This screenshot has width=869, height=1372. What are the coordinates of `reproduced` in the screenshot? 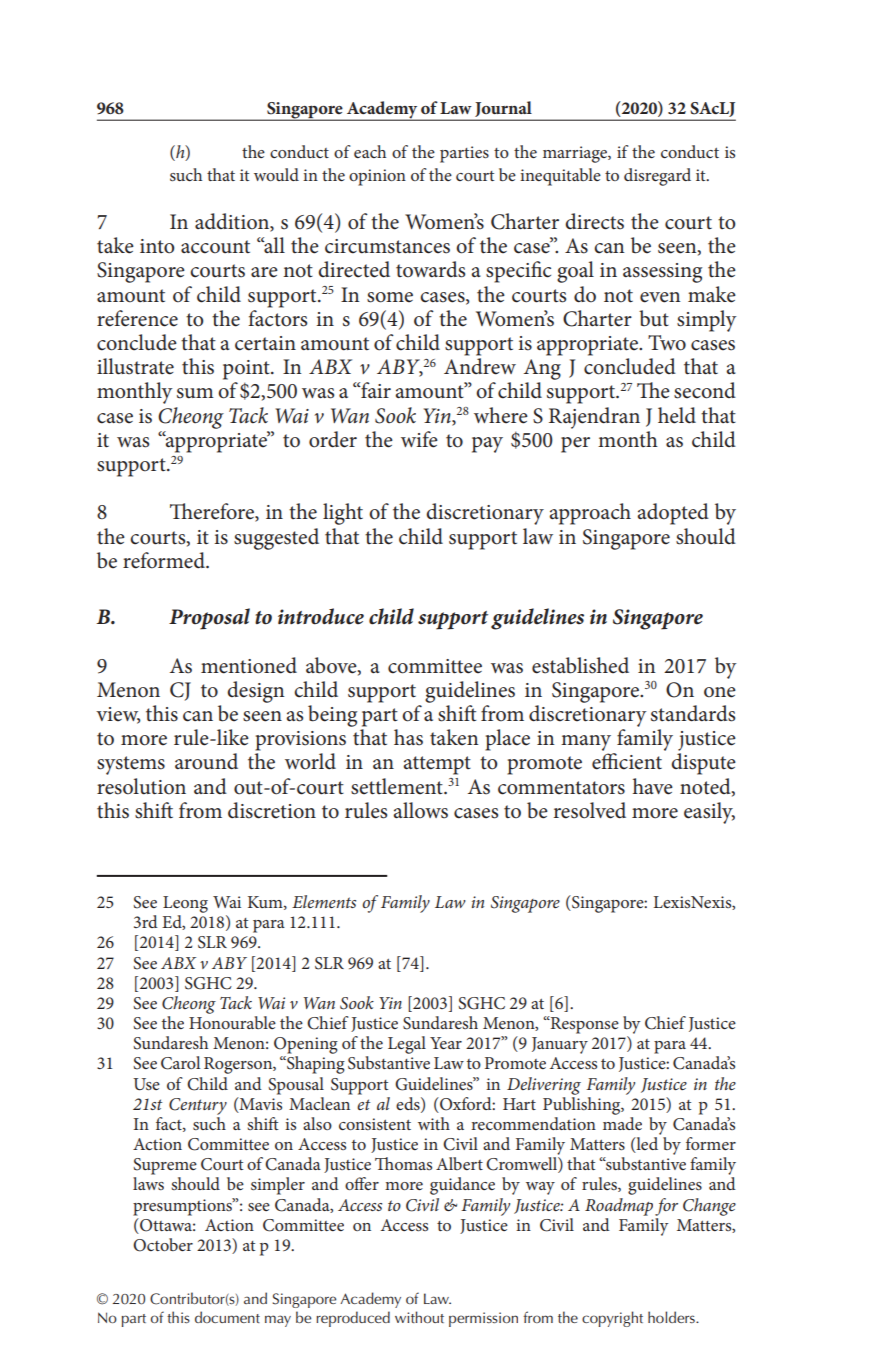 It's located at (353, 1319).
